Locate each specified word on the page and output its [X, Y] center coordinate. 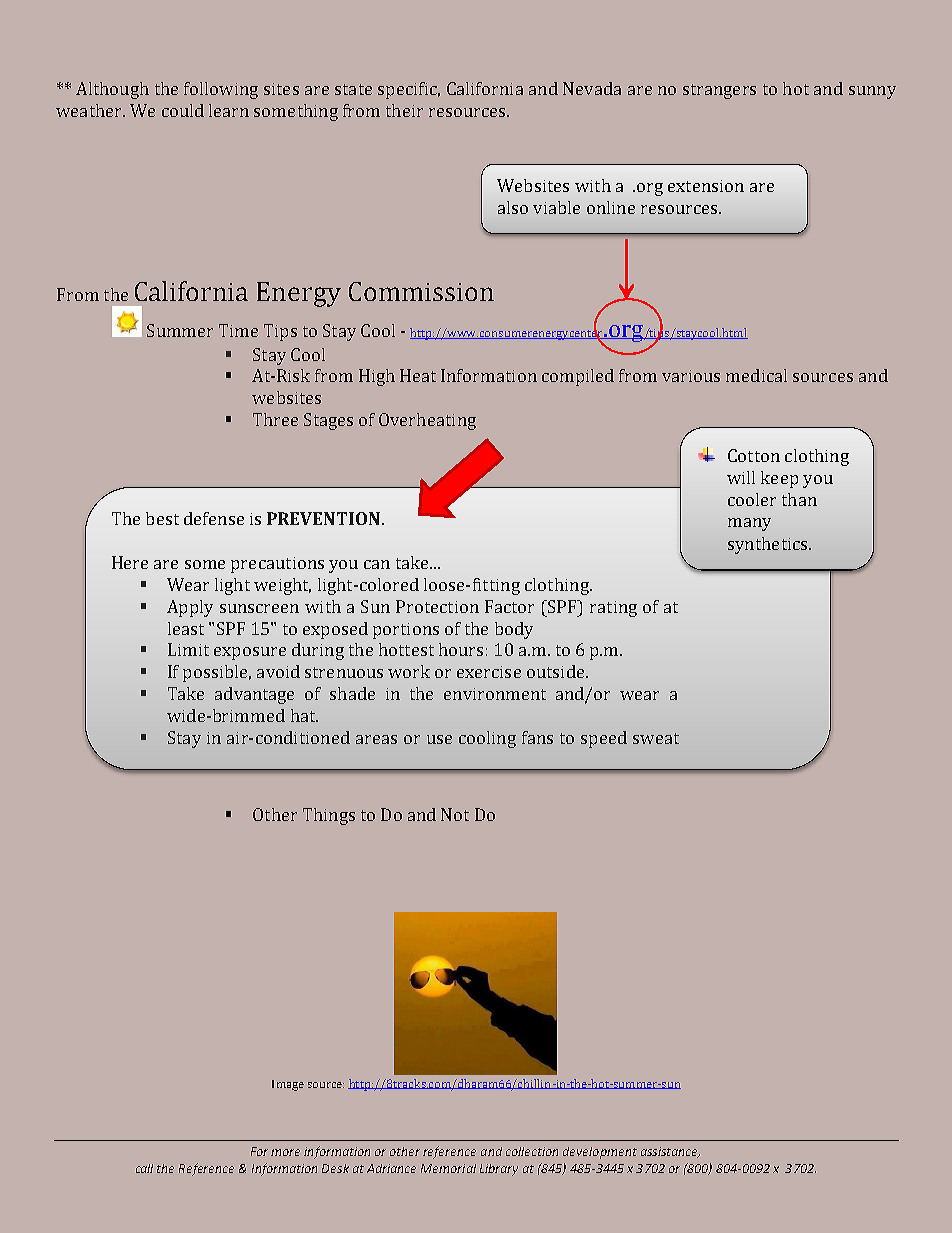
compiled [578, 377]
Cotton [754, 455]
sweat [656, 738]
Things [329, 816]
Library [499, 1170]
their [404, 110]
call [144, 1168]
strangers [719, 91]
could [183, 110]
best [162, 518]
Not [455, 814]
